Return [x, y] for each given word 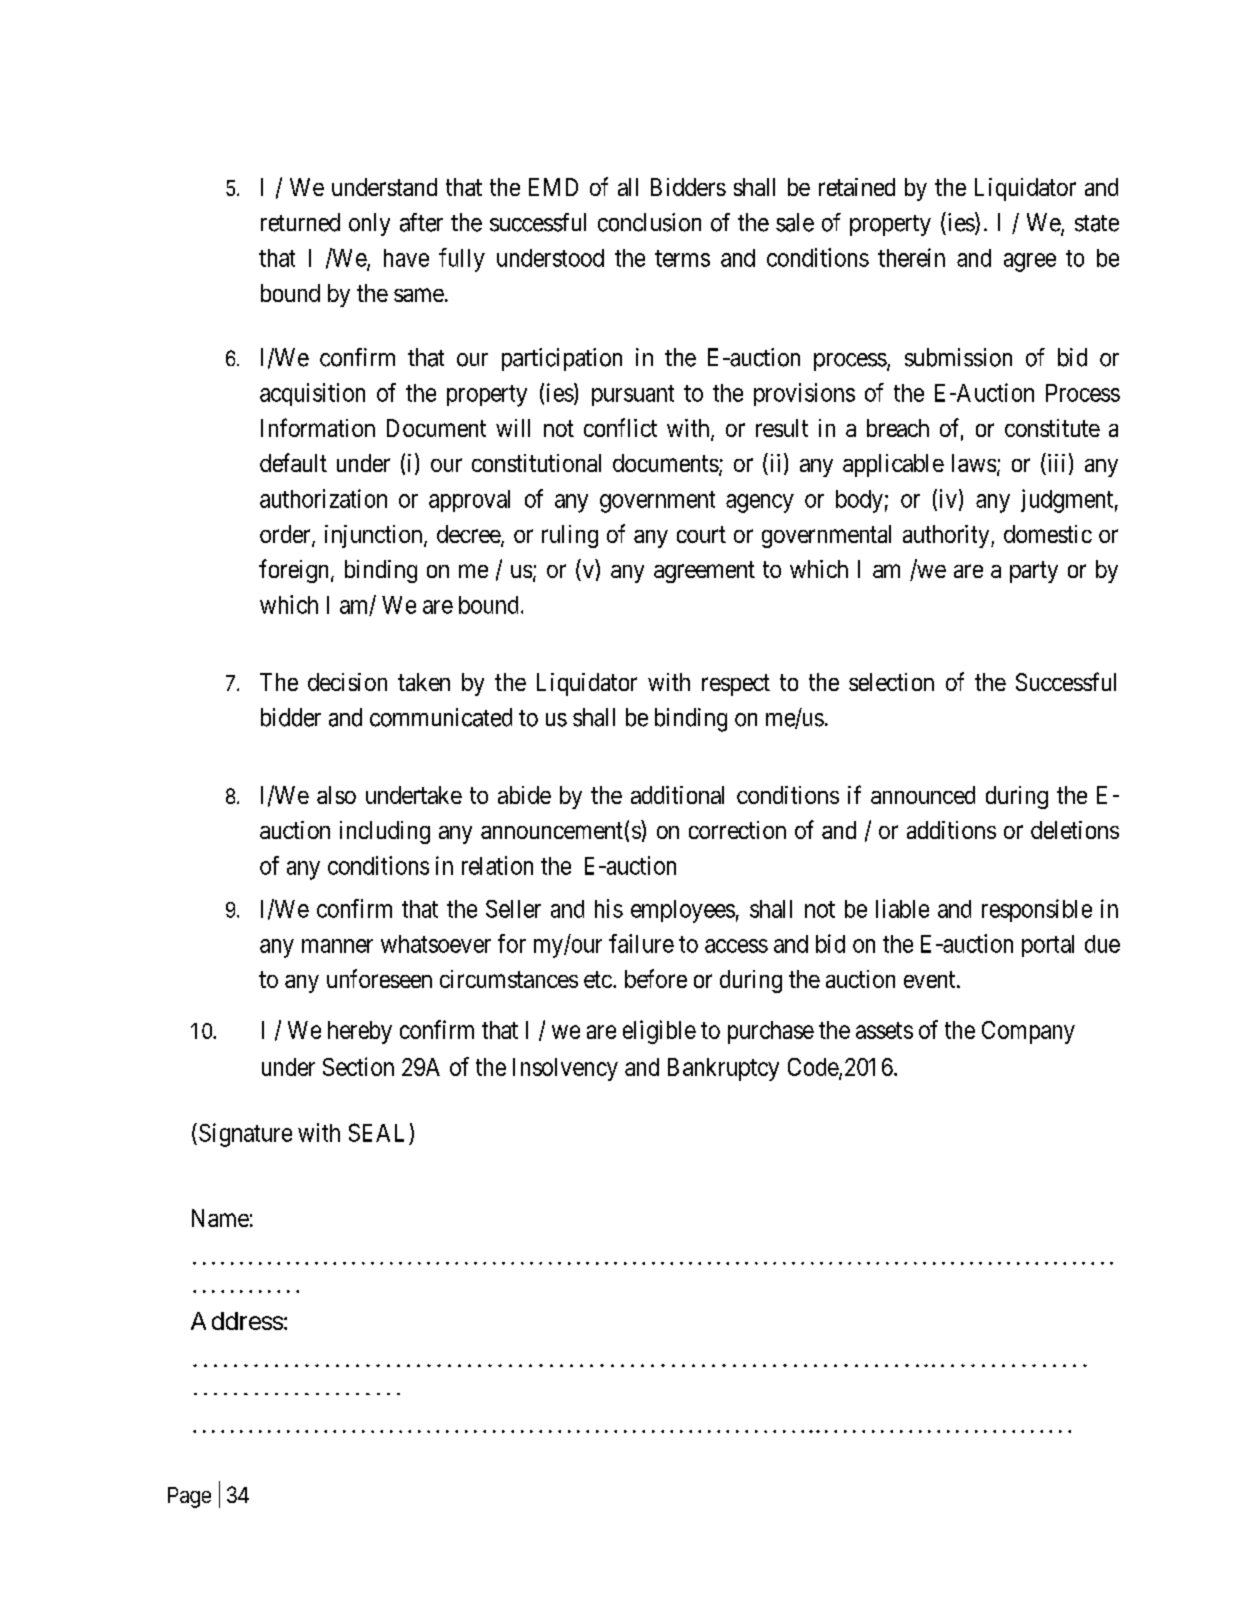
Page [189, 1497]
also [336, 795]
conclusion [649, 222]
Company [1028, 1032]
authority [947, 536]
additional [677, 795]
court [701, 534]
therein [911, 257]
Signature [245, 1135]
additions [951, 830]
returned [300, 222]
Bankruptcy [723, 1069]
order [286, 535]
